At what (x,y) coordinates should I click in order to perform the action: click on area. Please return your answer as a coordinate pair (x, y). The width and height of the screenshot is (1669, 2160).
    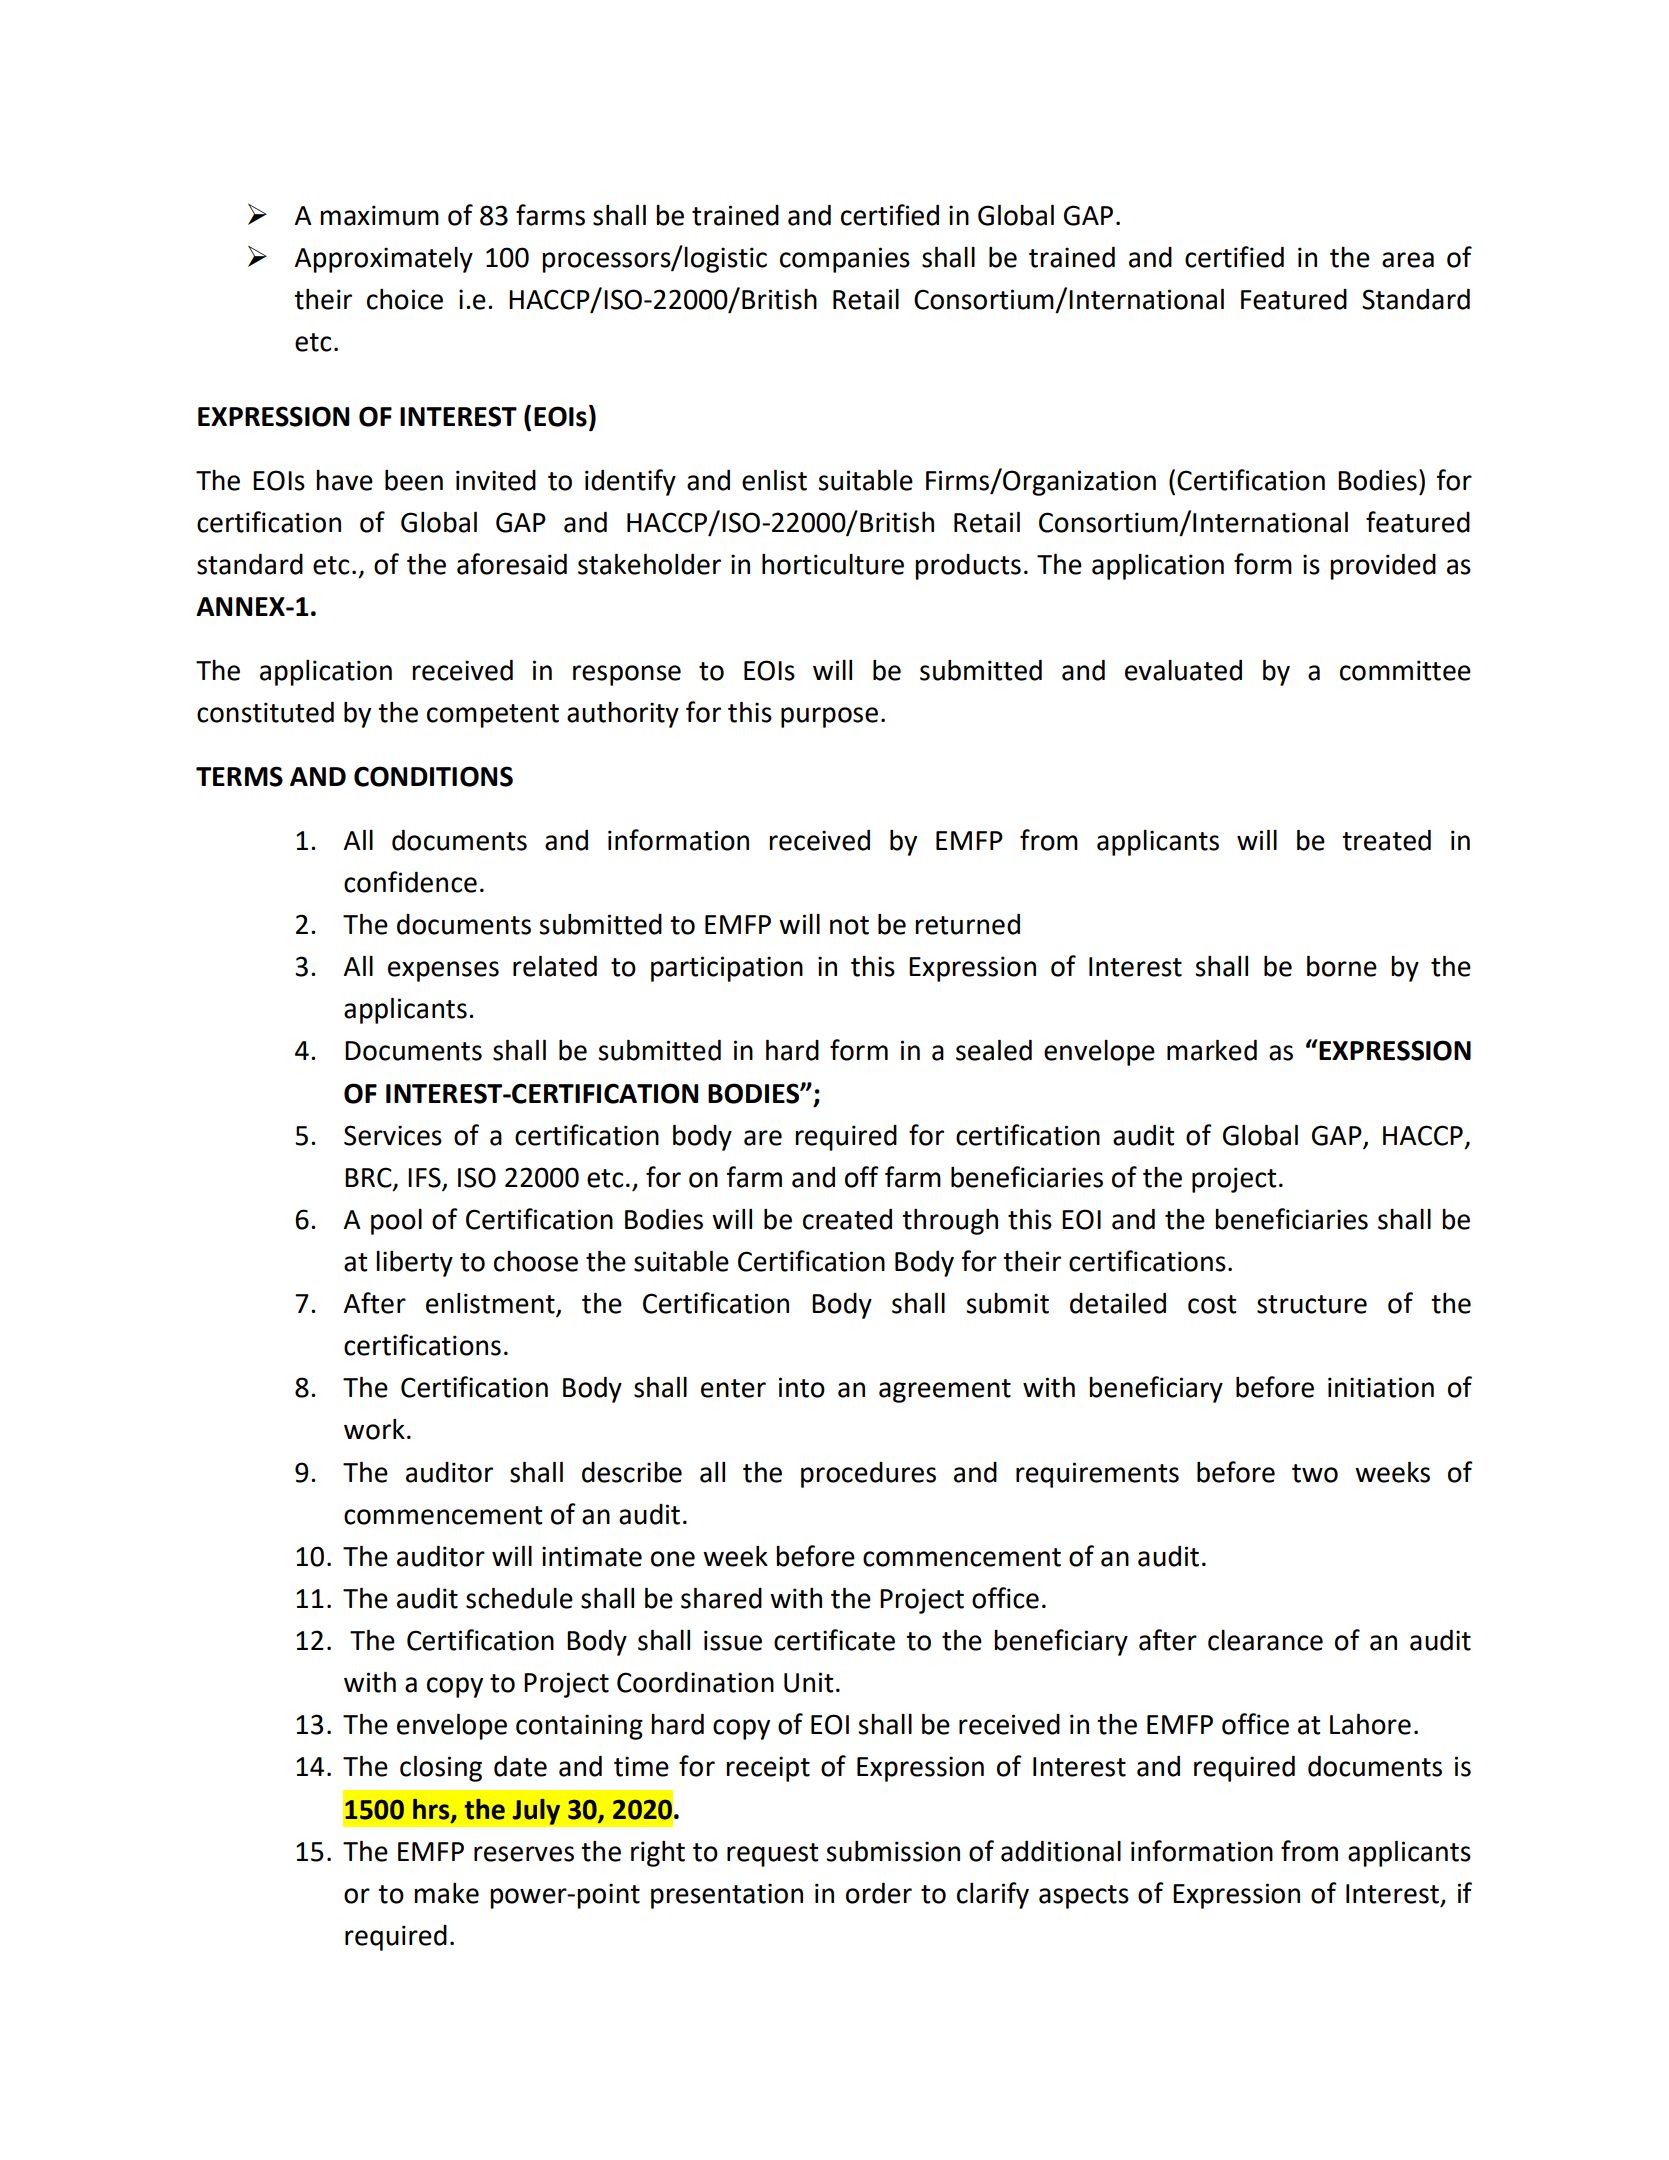
    Looking at the image, I should click on (1408, 260).
